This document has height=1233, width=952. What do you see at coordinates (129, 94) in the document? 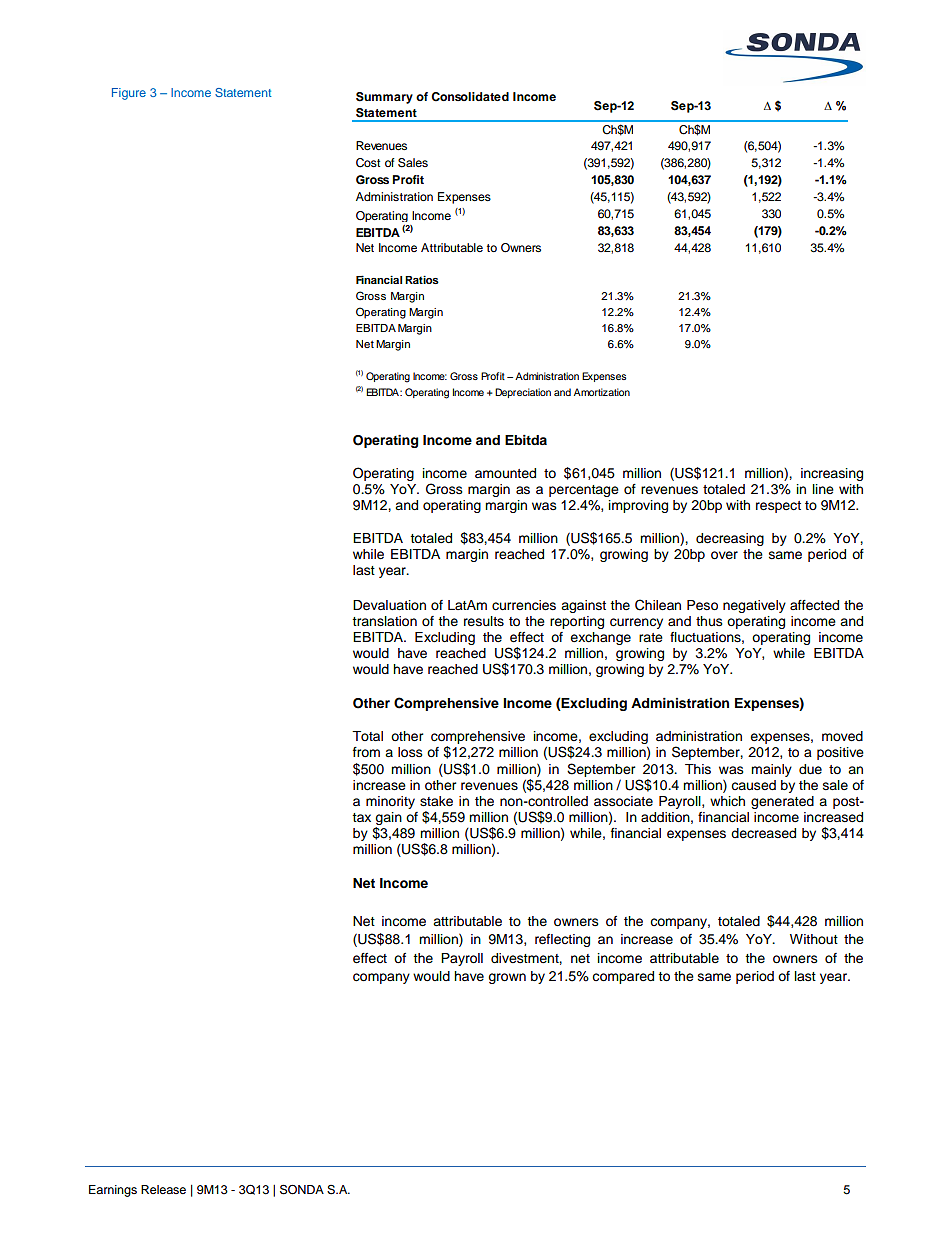
I see `Figure` at bounding box center [129, 94].
